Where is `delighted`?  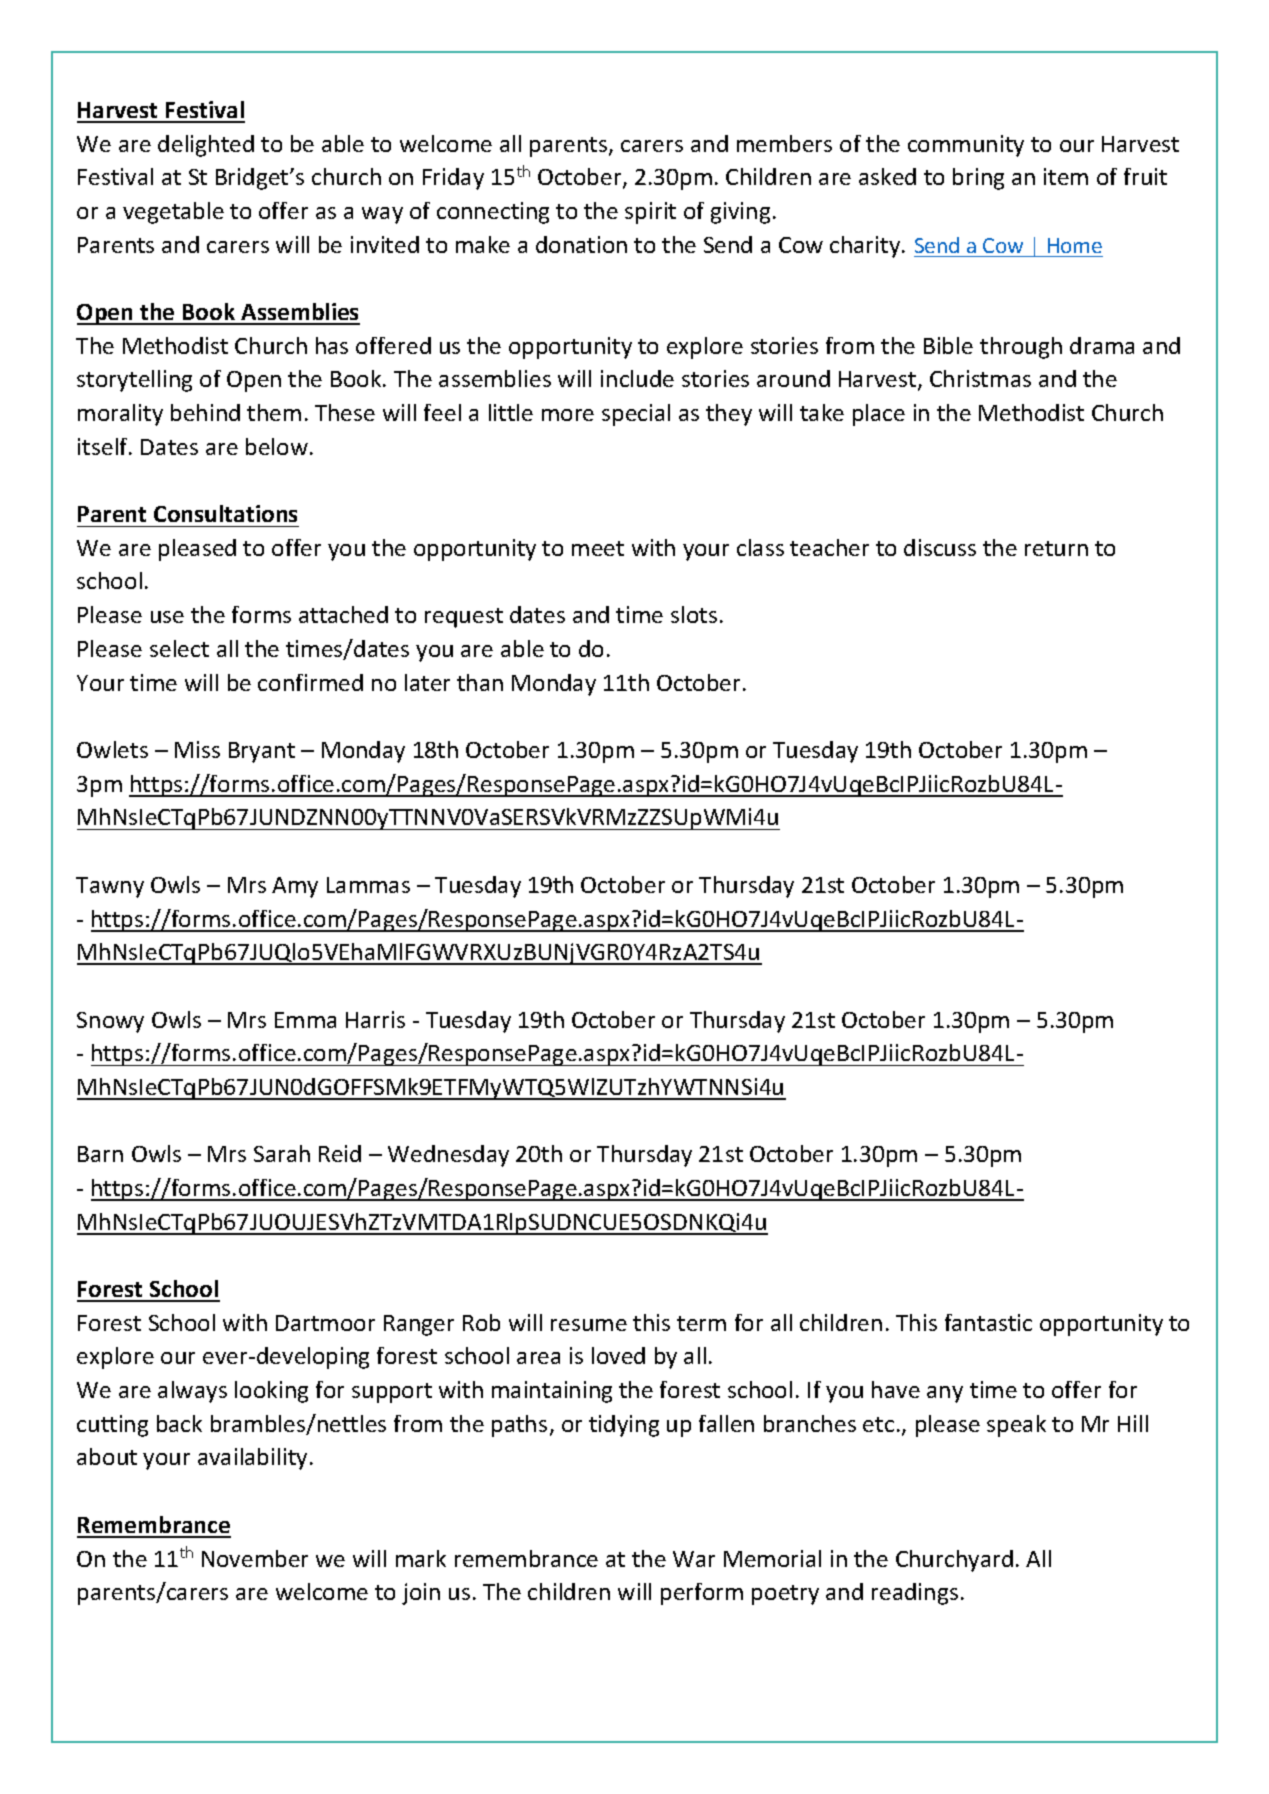
delighted is located at coordinates (206, 146).
